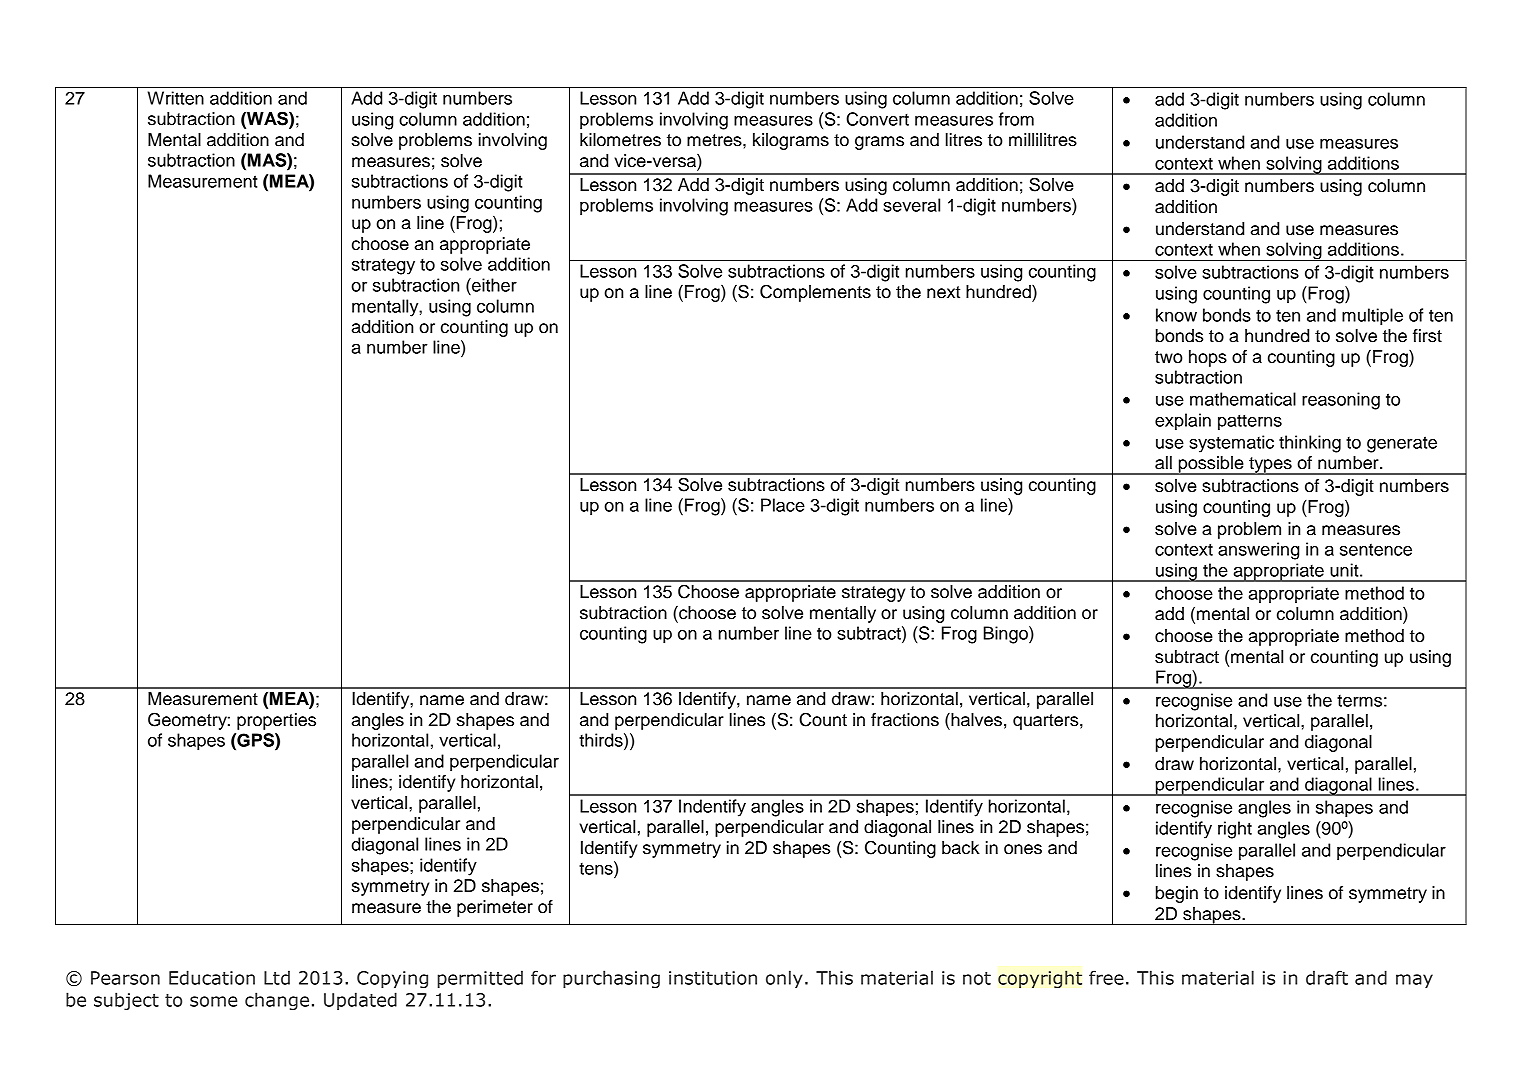  What do you see at coordinates (1327, 977) in the screenshot?
I see `draft` at bounding box center [1327, 977].
